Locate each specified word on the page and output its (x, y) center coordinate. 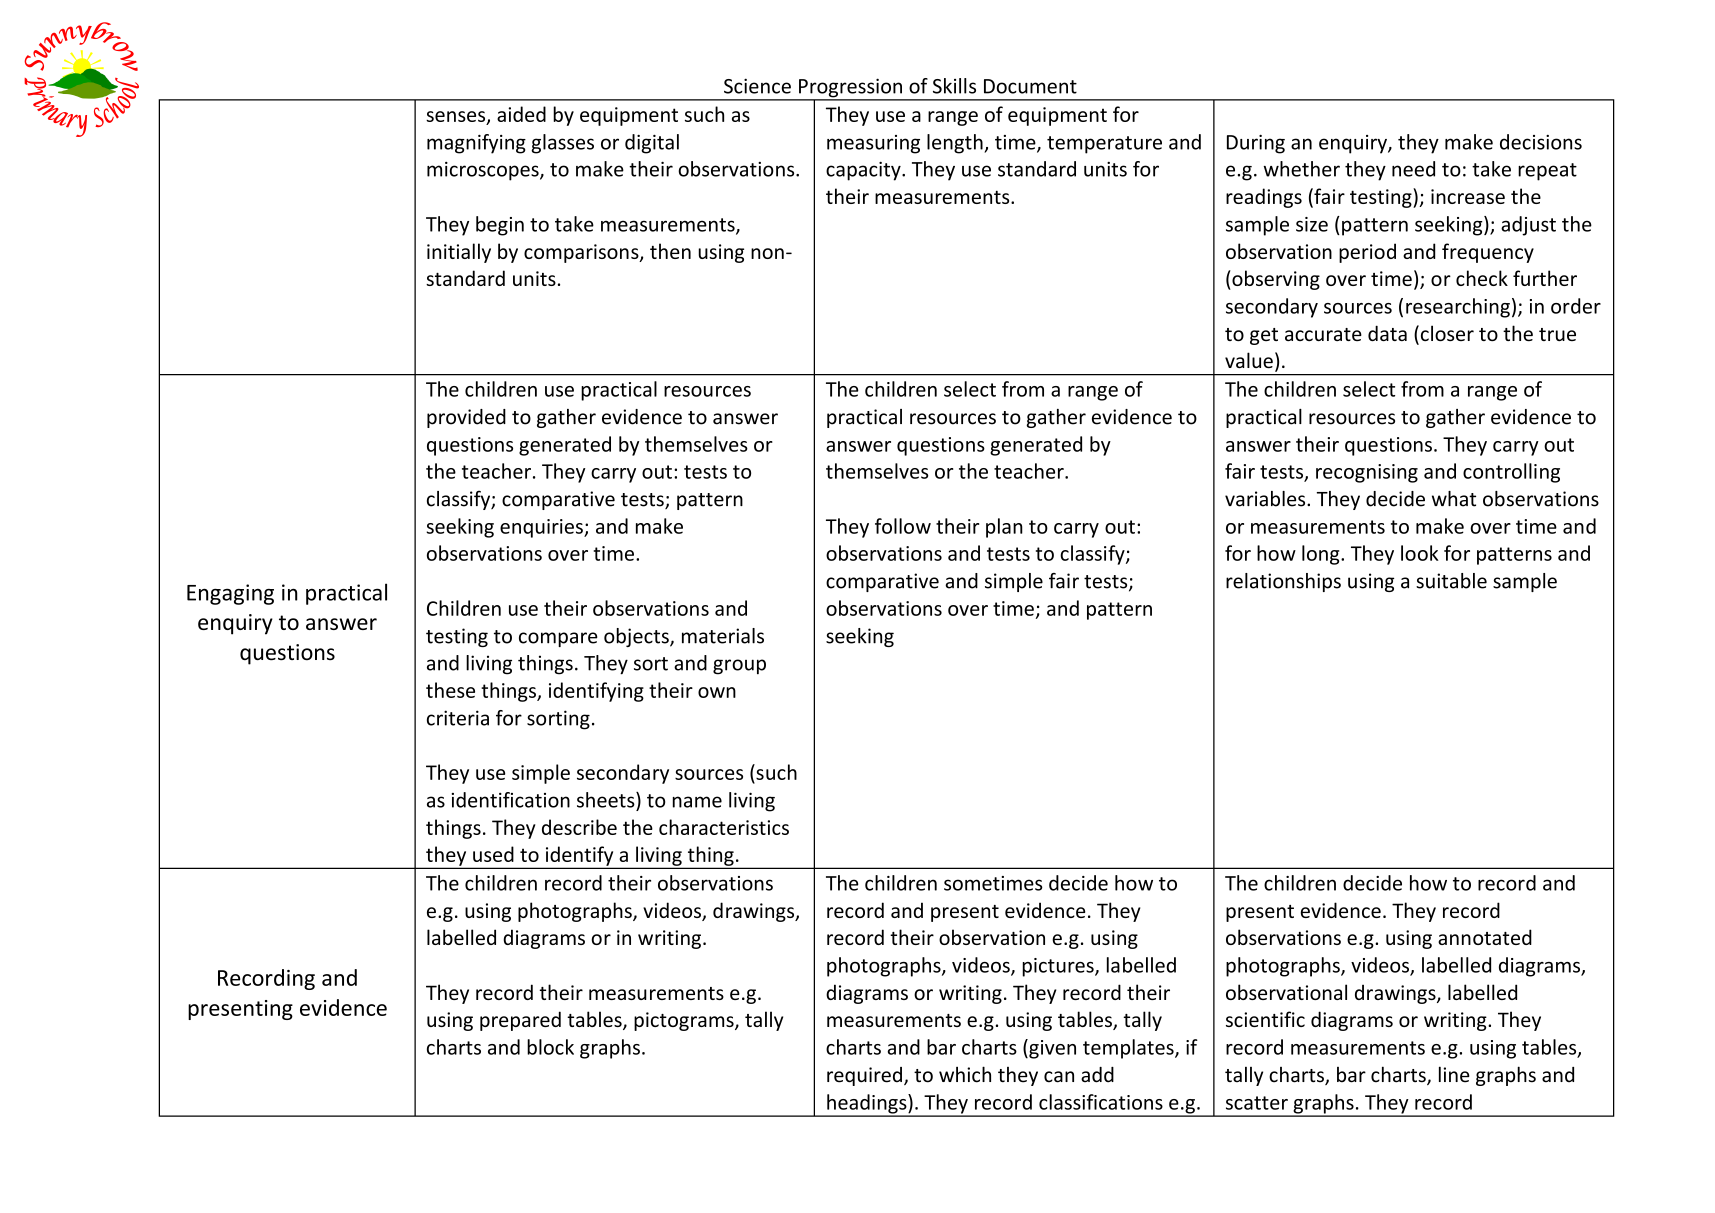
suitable (1451, 581)
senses (457, 117)
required (864, 1076)
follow (903, 526)
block (550, 1047)
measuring (873, 144)
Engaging (230, 594)
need (1413, 169)
